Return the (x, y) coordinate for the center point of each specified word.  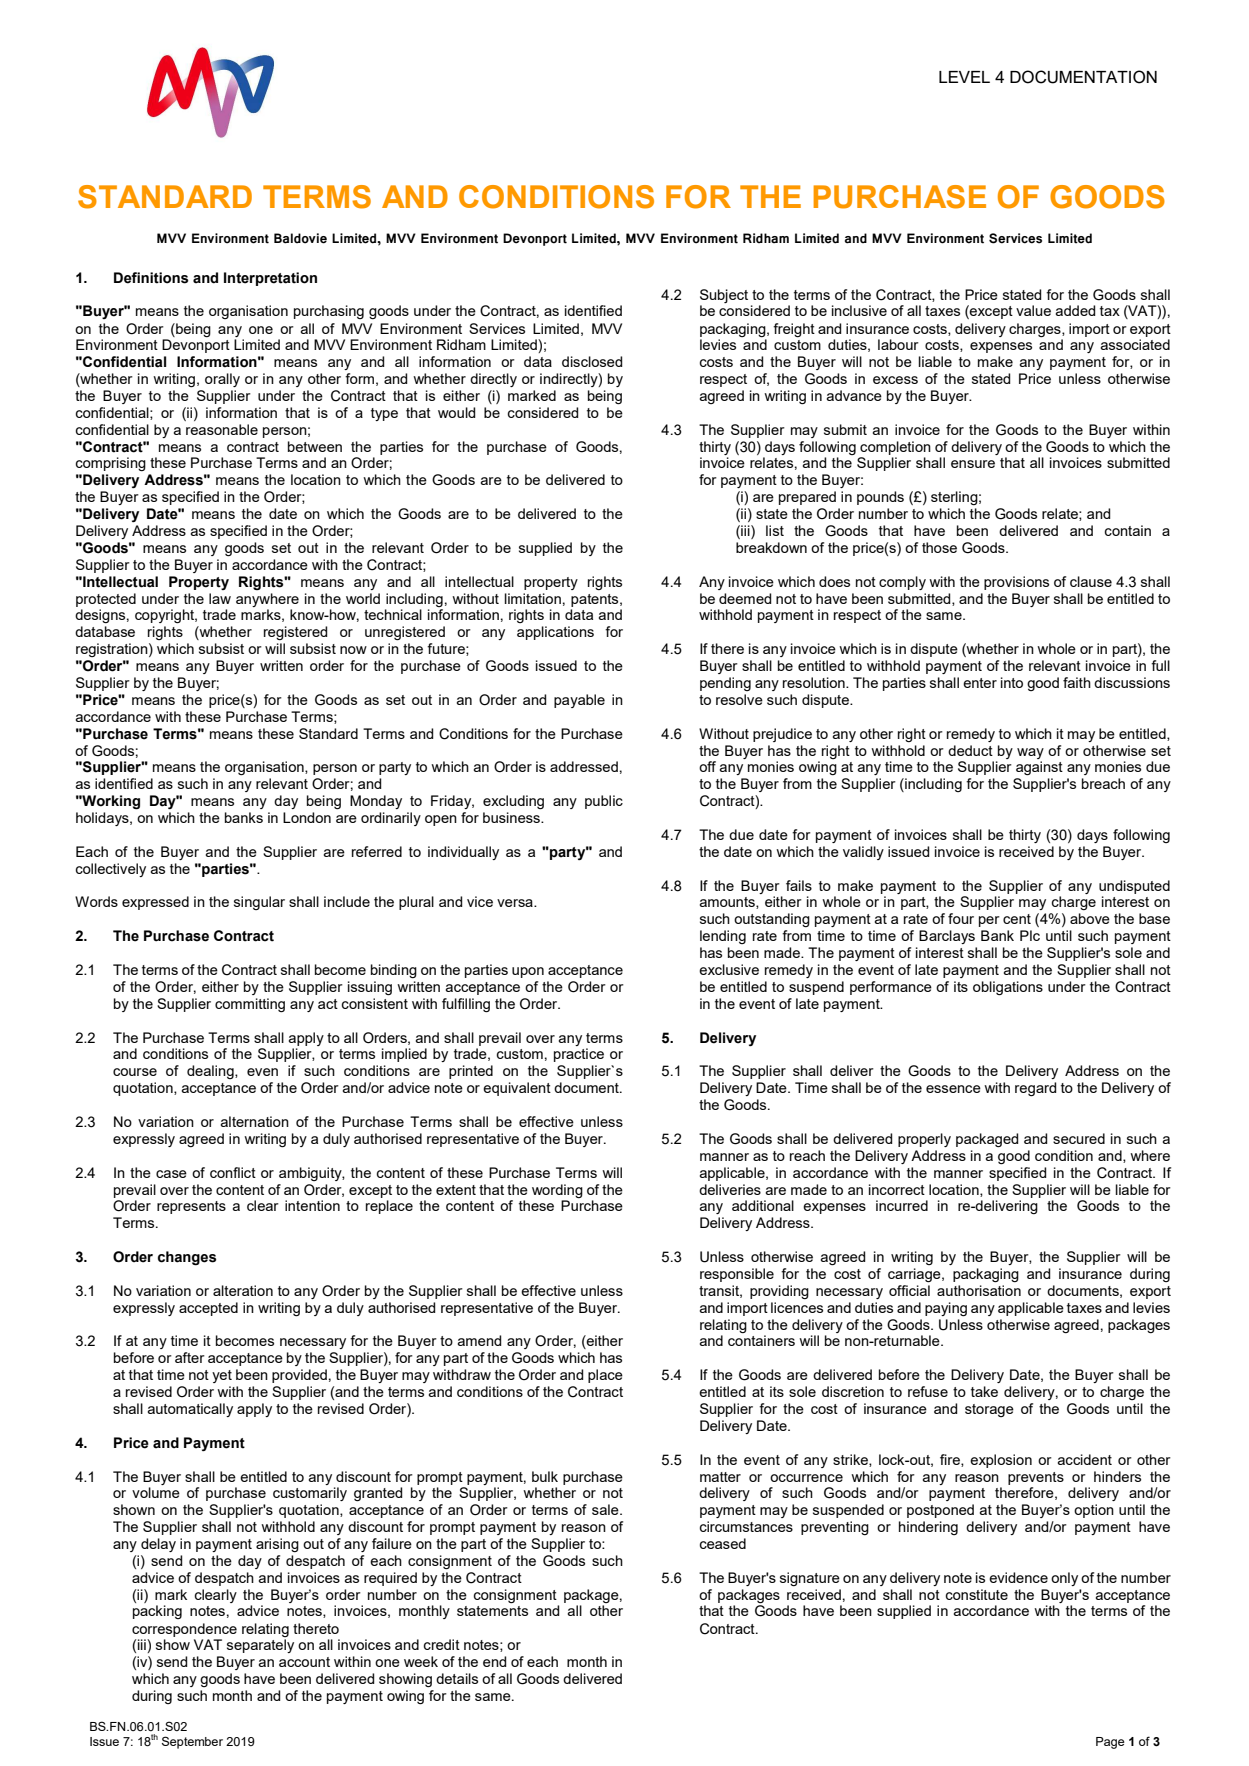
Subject (724, 296)
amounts (728, 903)
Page (1110, 1743)
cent (1017, 919)
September (192, 1742)
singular (259, 903)
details (457, 1678)
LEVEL (964, 77)
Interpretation (270, 279)
